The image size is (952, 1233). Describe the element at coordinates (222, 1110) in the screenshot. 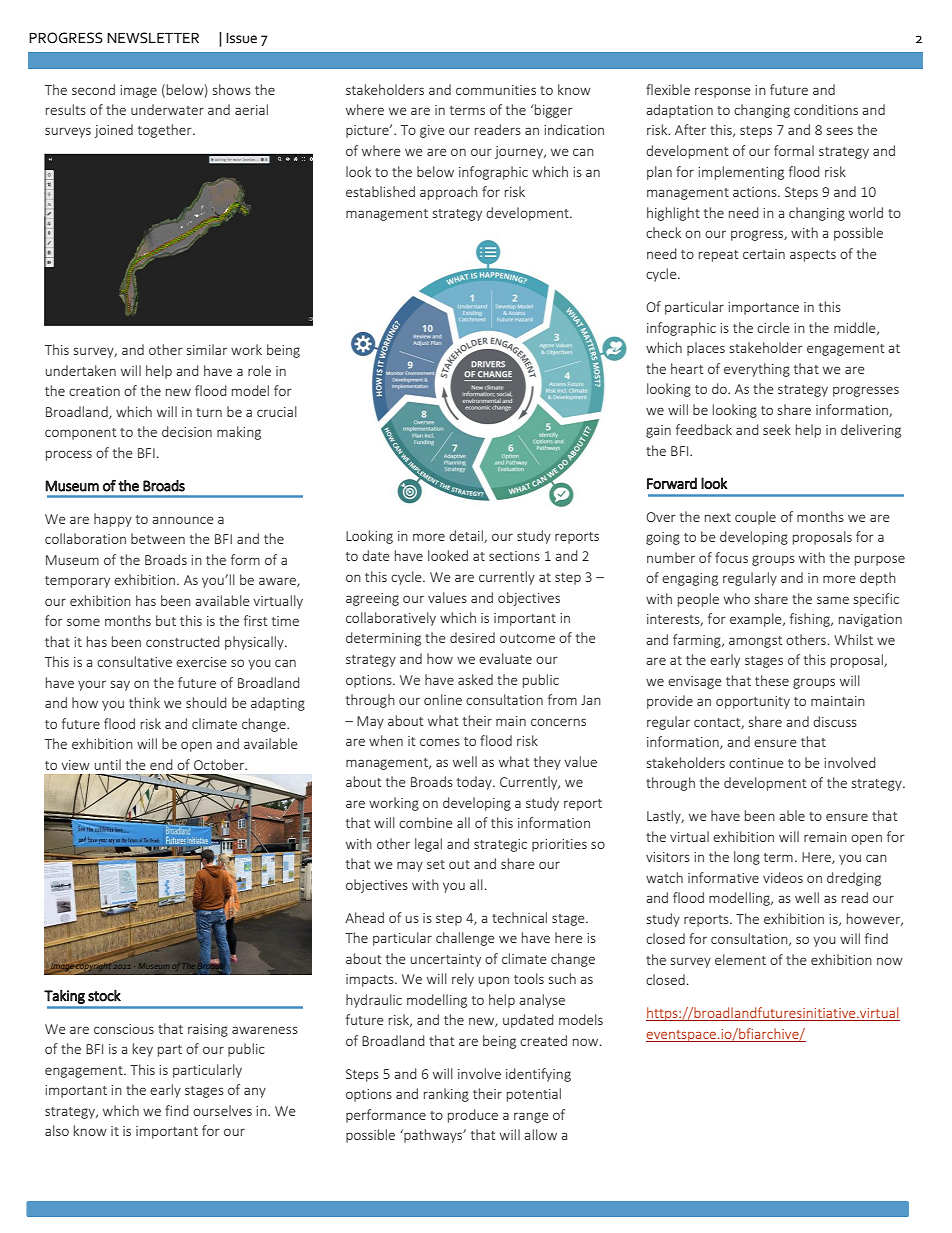

I see `ourselves` at that location.
